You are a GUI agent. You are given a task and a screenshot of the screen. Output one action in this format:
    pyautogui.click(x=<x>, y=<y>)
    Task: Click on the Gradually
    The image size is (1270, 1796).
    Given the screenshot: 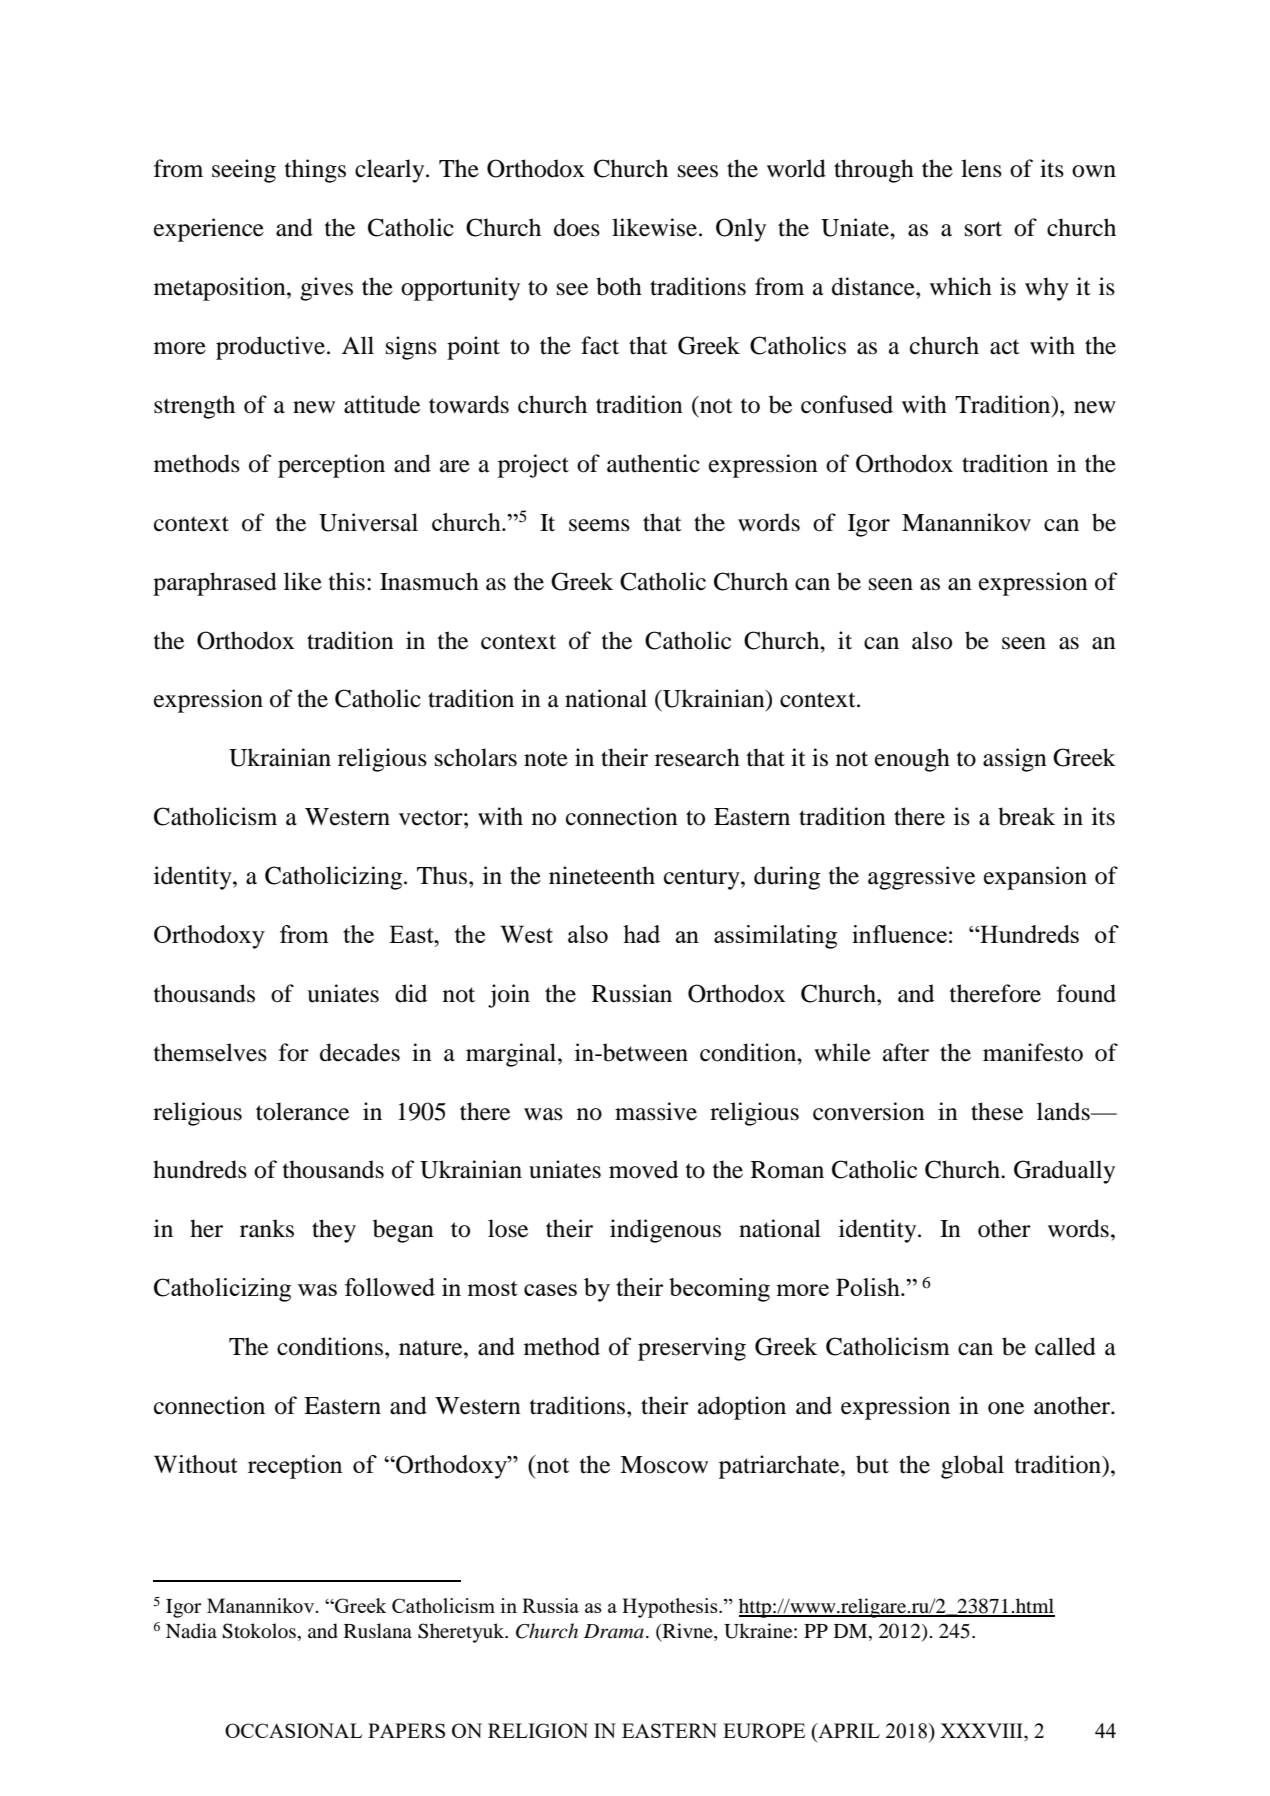 What is the action you would take?
    pyautogui.click(x=1064, y=1172)
